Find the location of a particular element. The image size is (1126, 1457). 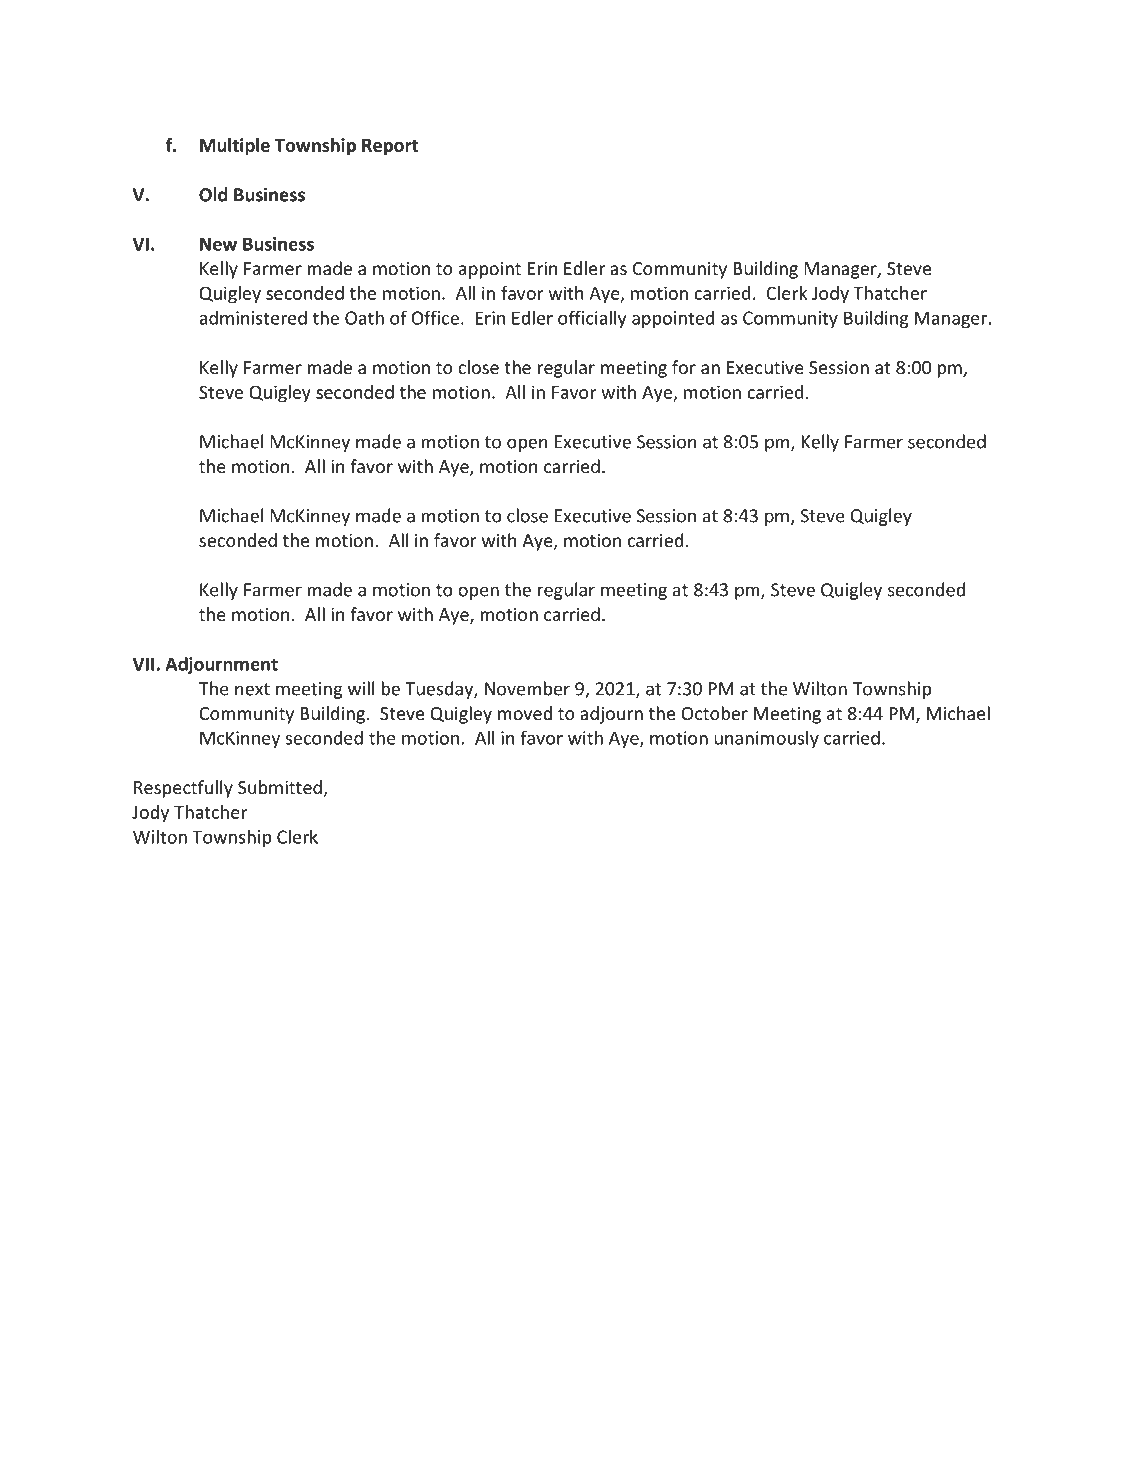

Respectfully is located at coordinates (183, 789).
